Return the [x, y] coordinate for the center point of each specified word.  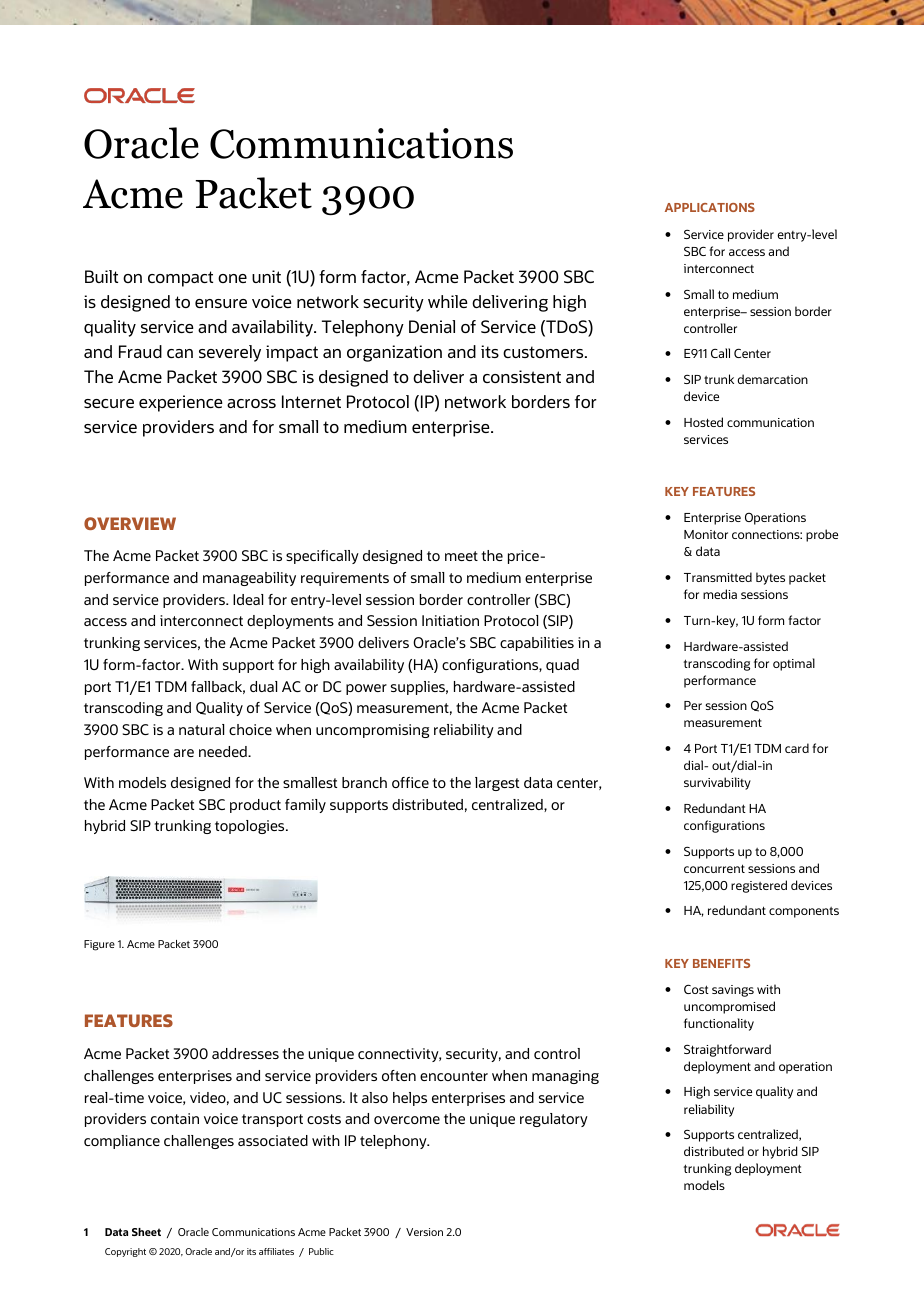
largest [497, 784]
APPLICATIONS [710, 207]
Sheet [146, 1232]
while [448, 301]
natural [201, 729]
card [797, 748]
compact [180, 279]
